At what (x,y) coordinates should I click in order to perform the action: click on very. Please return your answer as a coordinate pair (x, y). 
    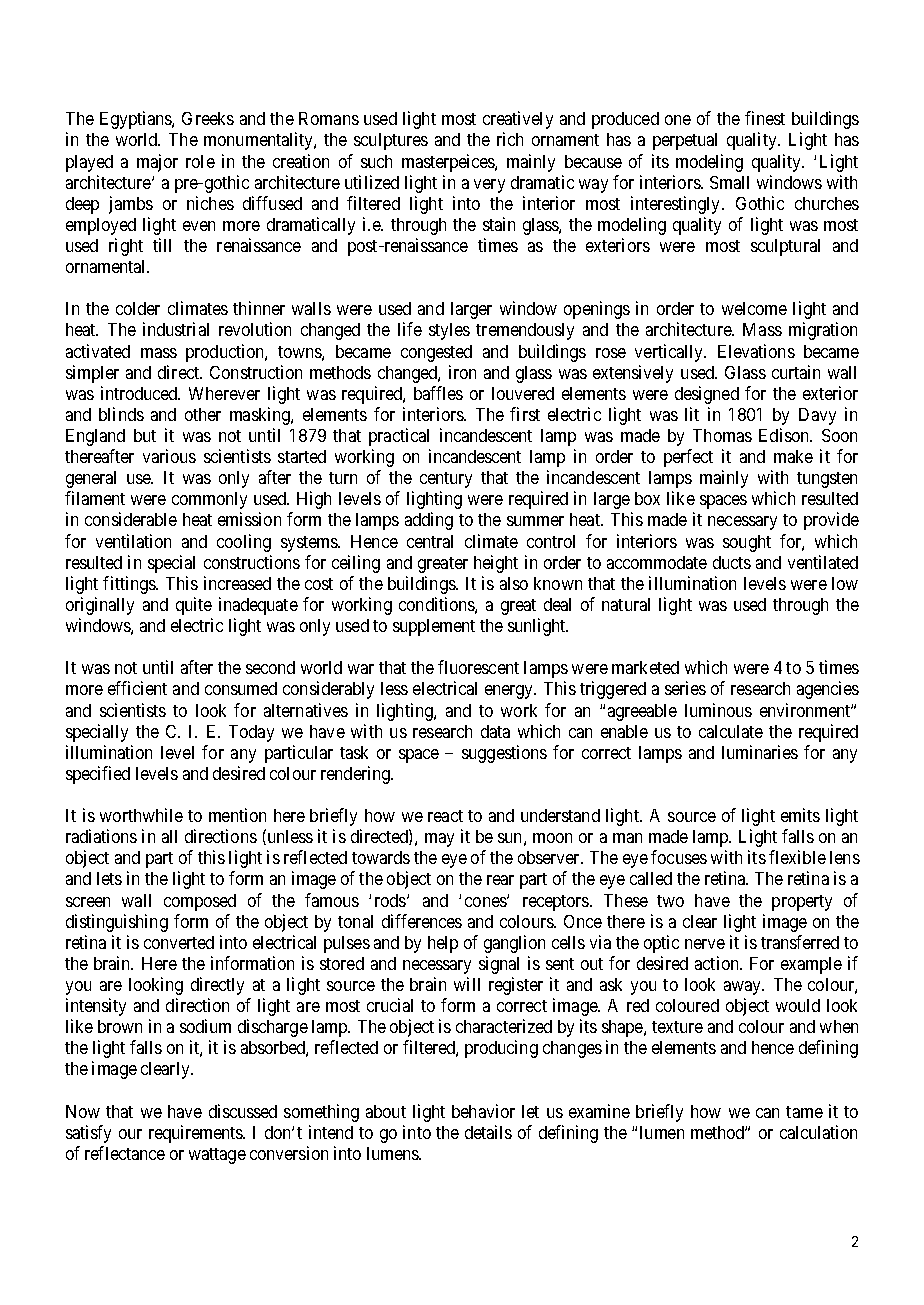
    Looking at the image, I should click on (489, 186).
